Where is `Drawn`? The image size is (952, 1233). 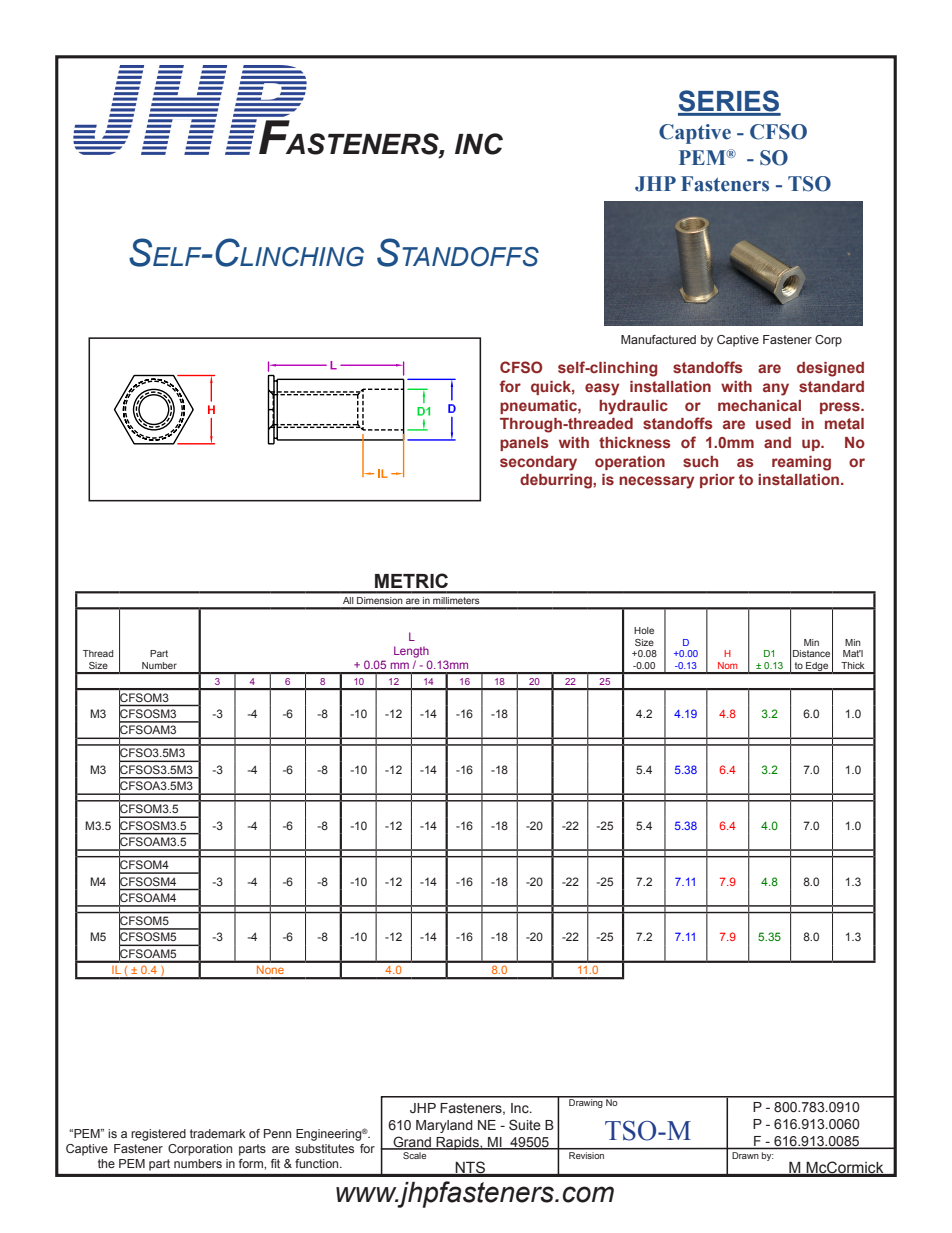 Drawn is located at coordinates (745, 1155).
